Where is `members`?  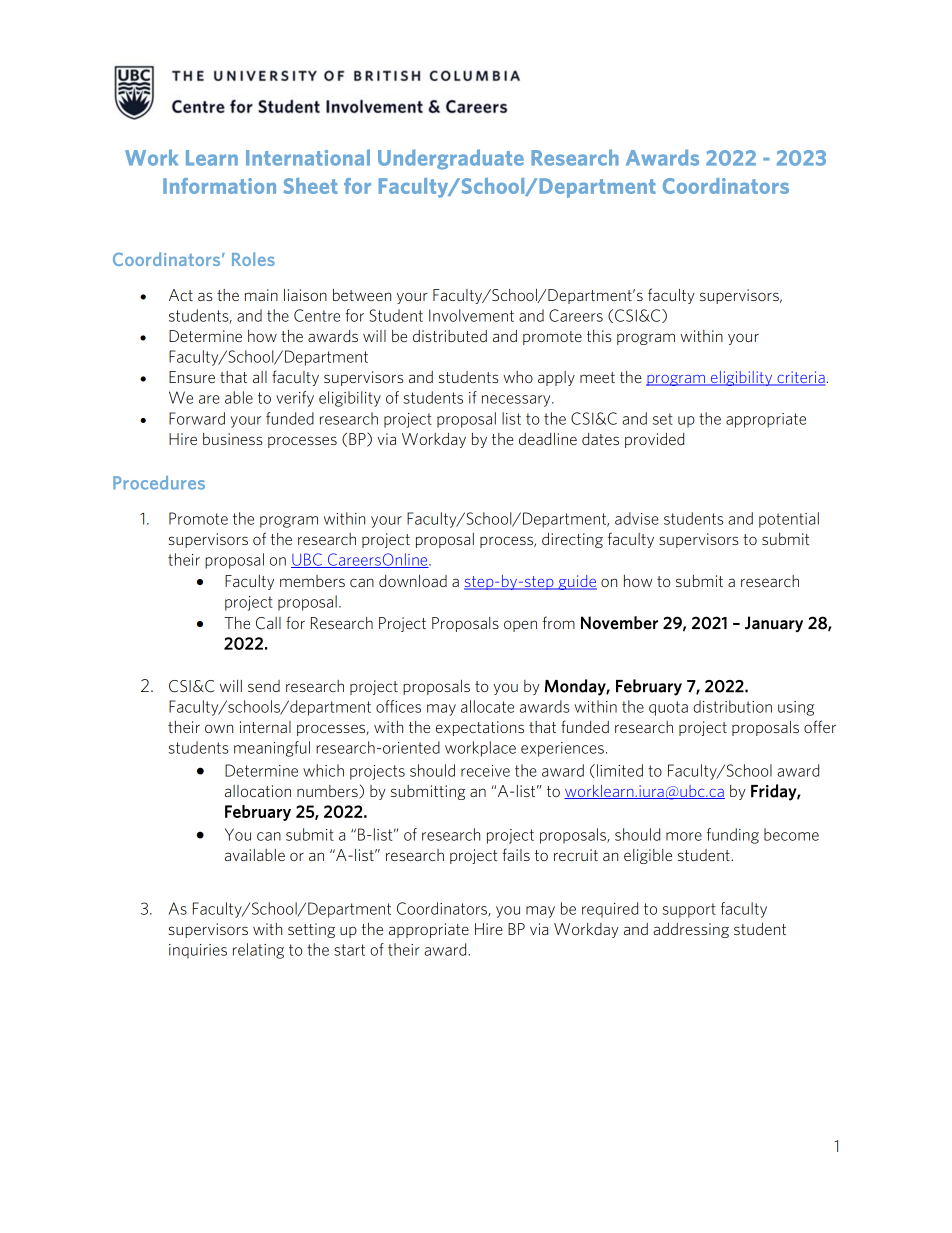
members is located at coordinates (312, 581).
